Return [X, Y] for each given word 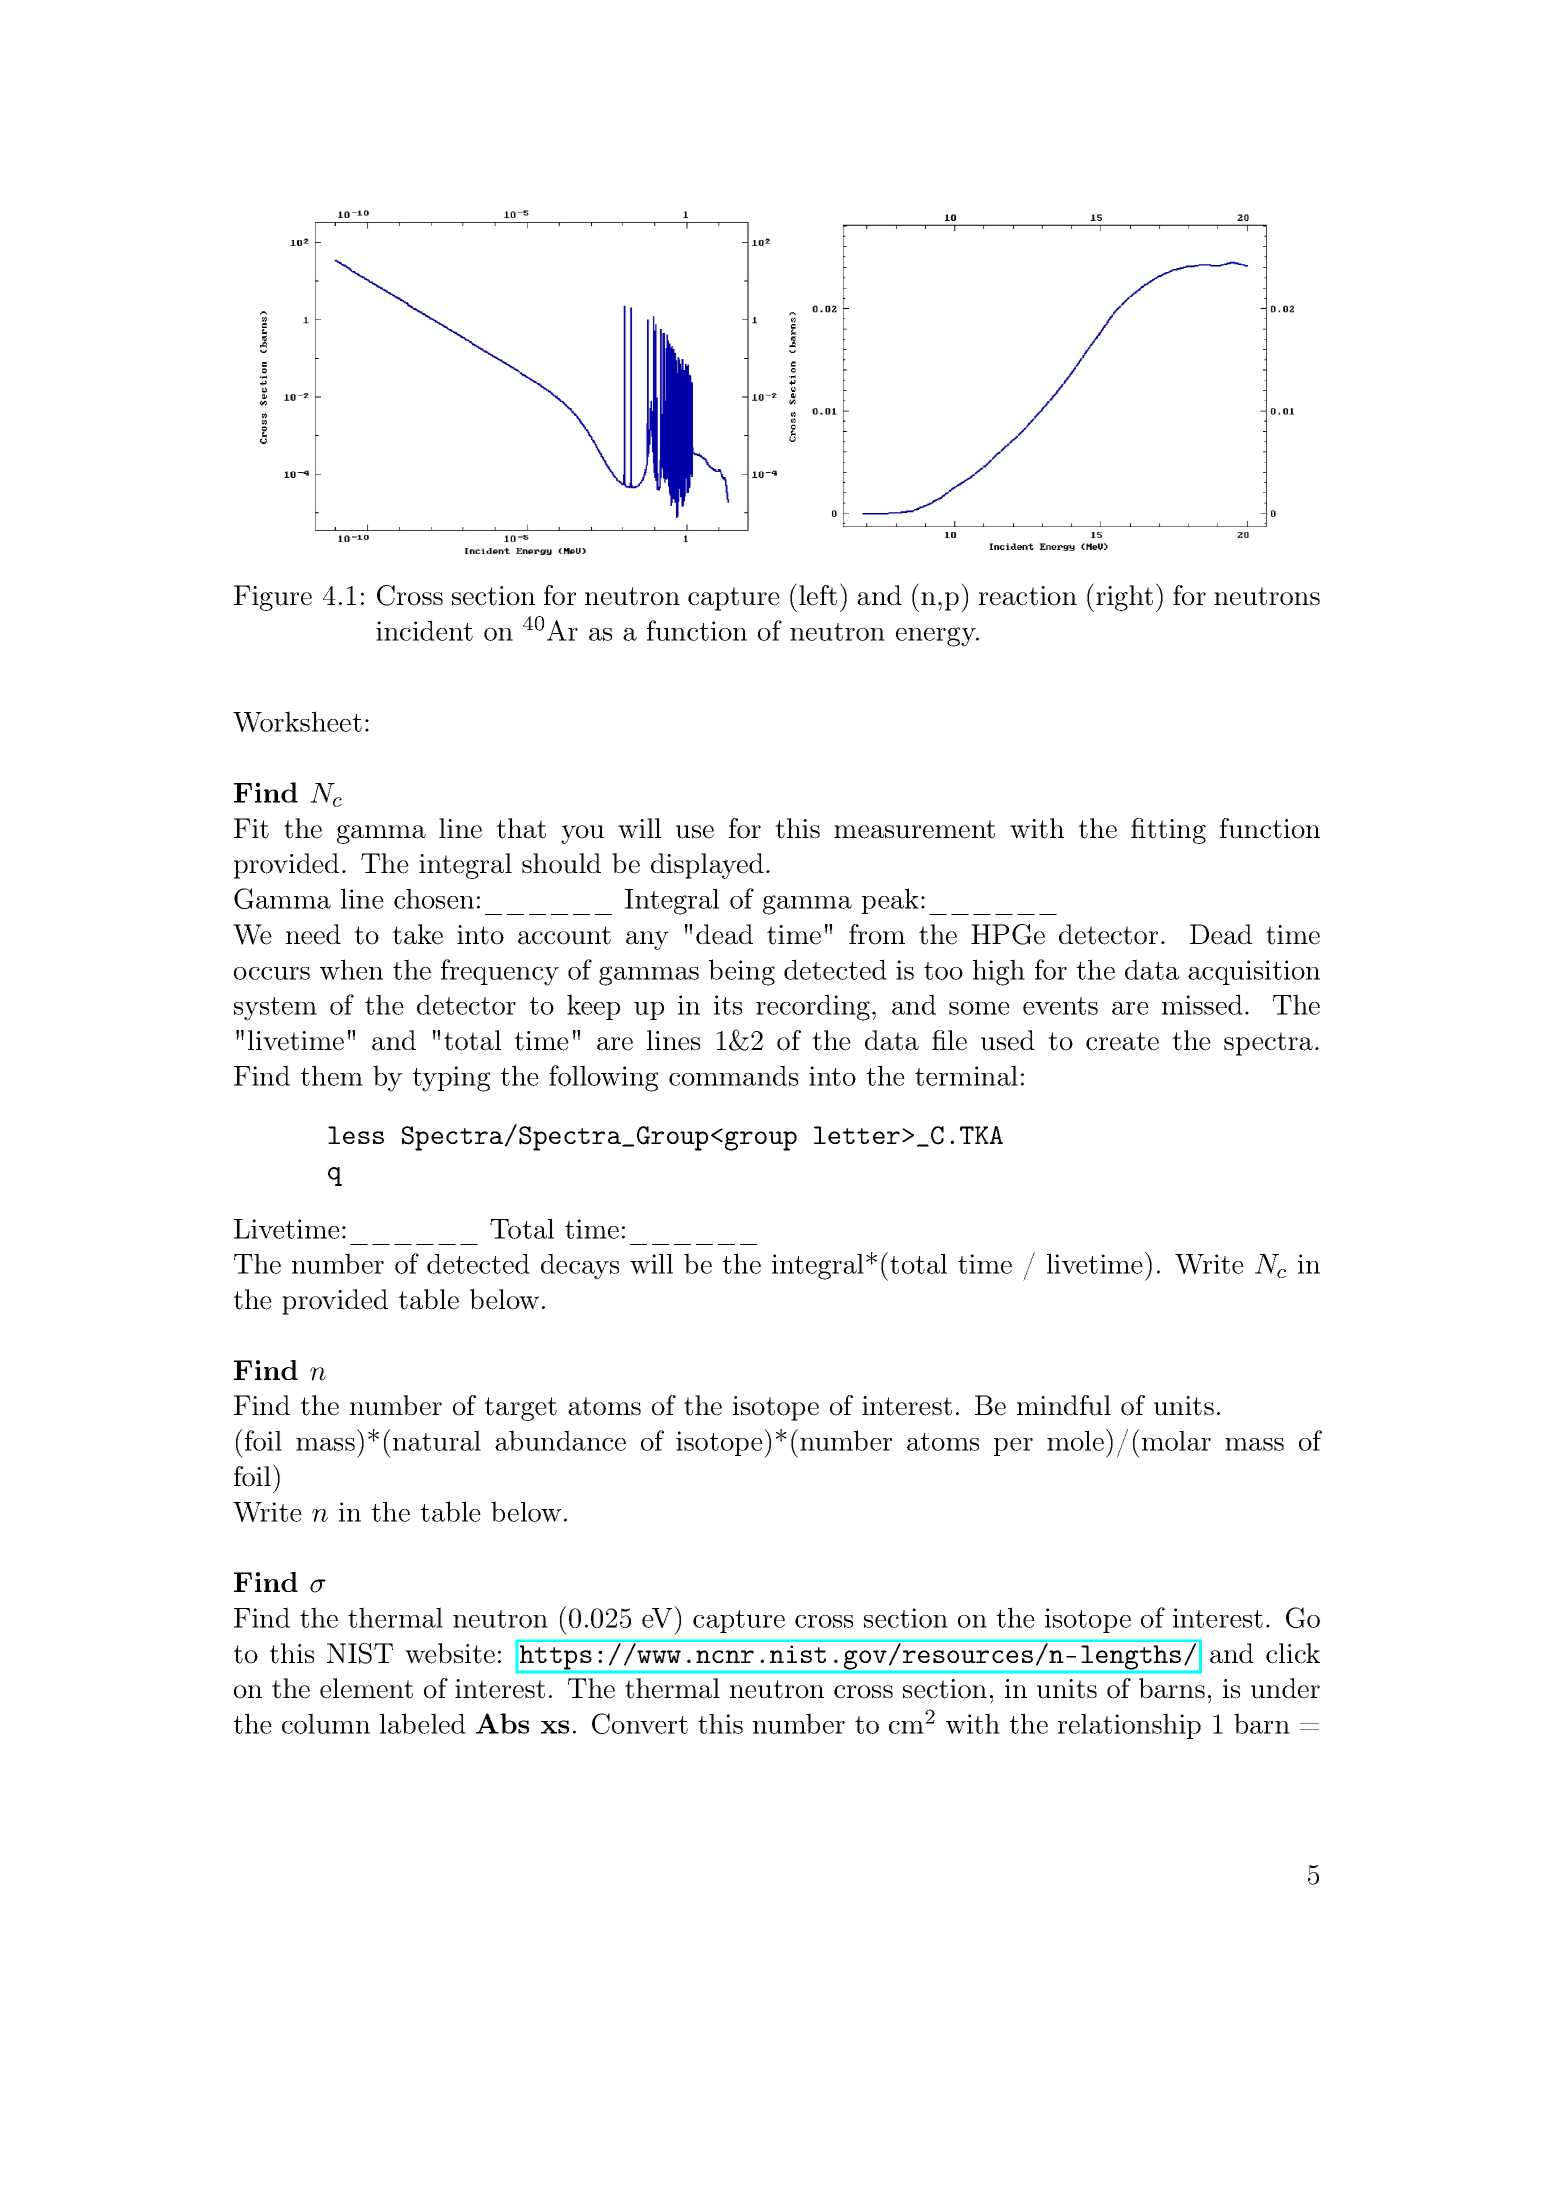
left [818, 595]
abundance [560, 1440]
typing [451, 1079]
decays [580, 1266]
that [521, 828]
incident [424, 630]
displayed [707, 866]
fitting [1168, 831]
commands [733, 1075]
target [520, 1409]
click [1293, 1653]
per [1013, 1447]
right [1123, 597]
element [366, 1688]
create [1122, 1041]
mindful [1064, 1405]
